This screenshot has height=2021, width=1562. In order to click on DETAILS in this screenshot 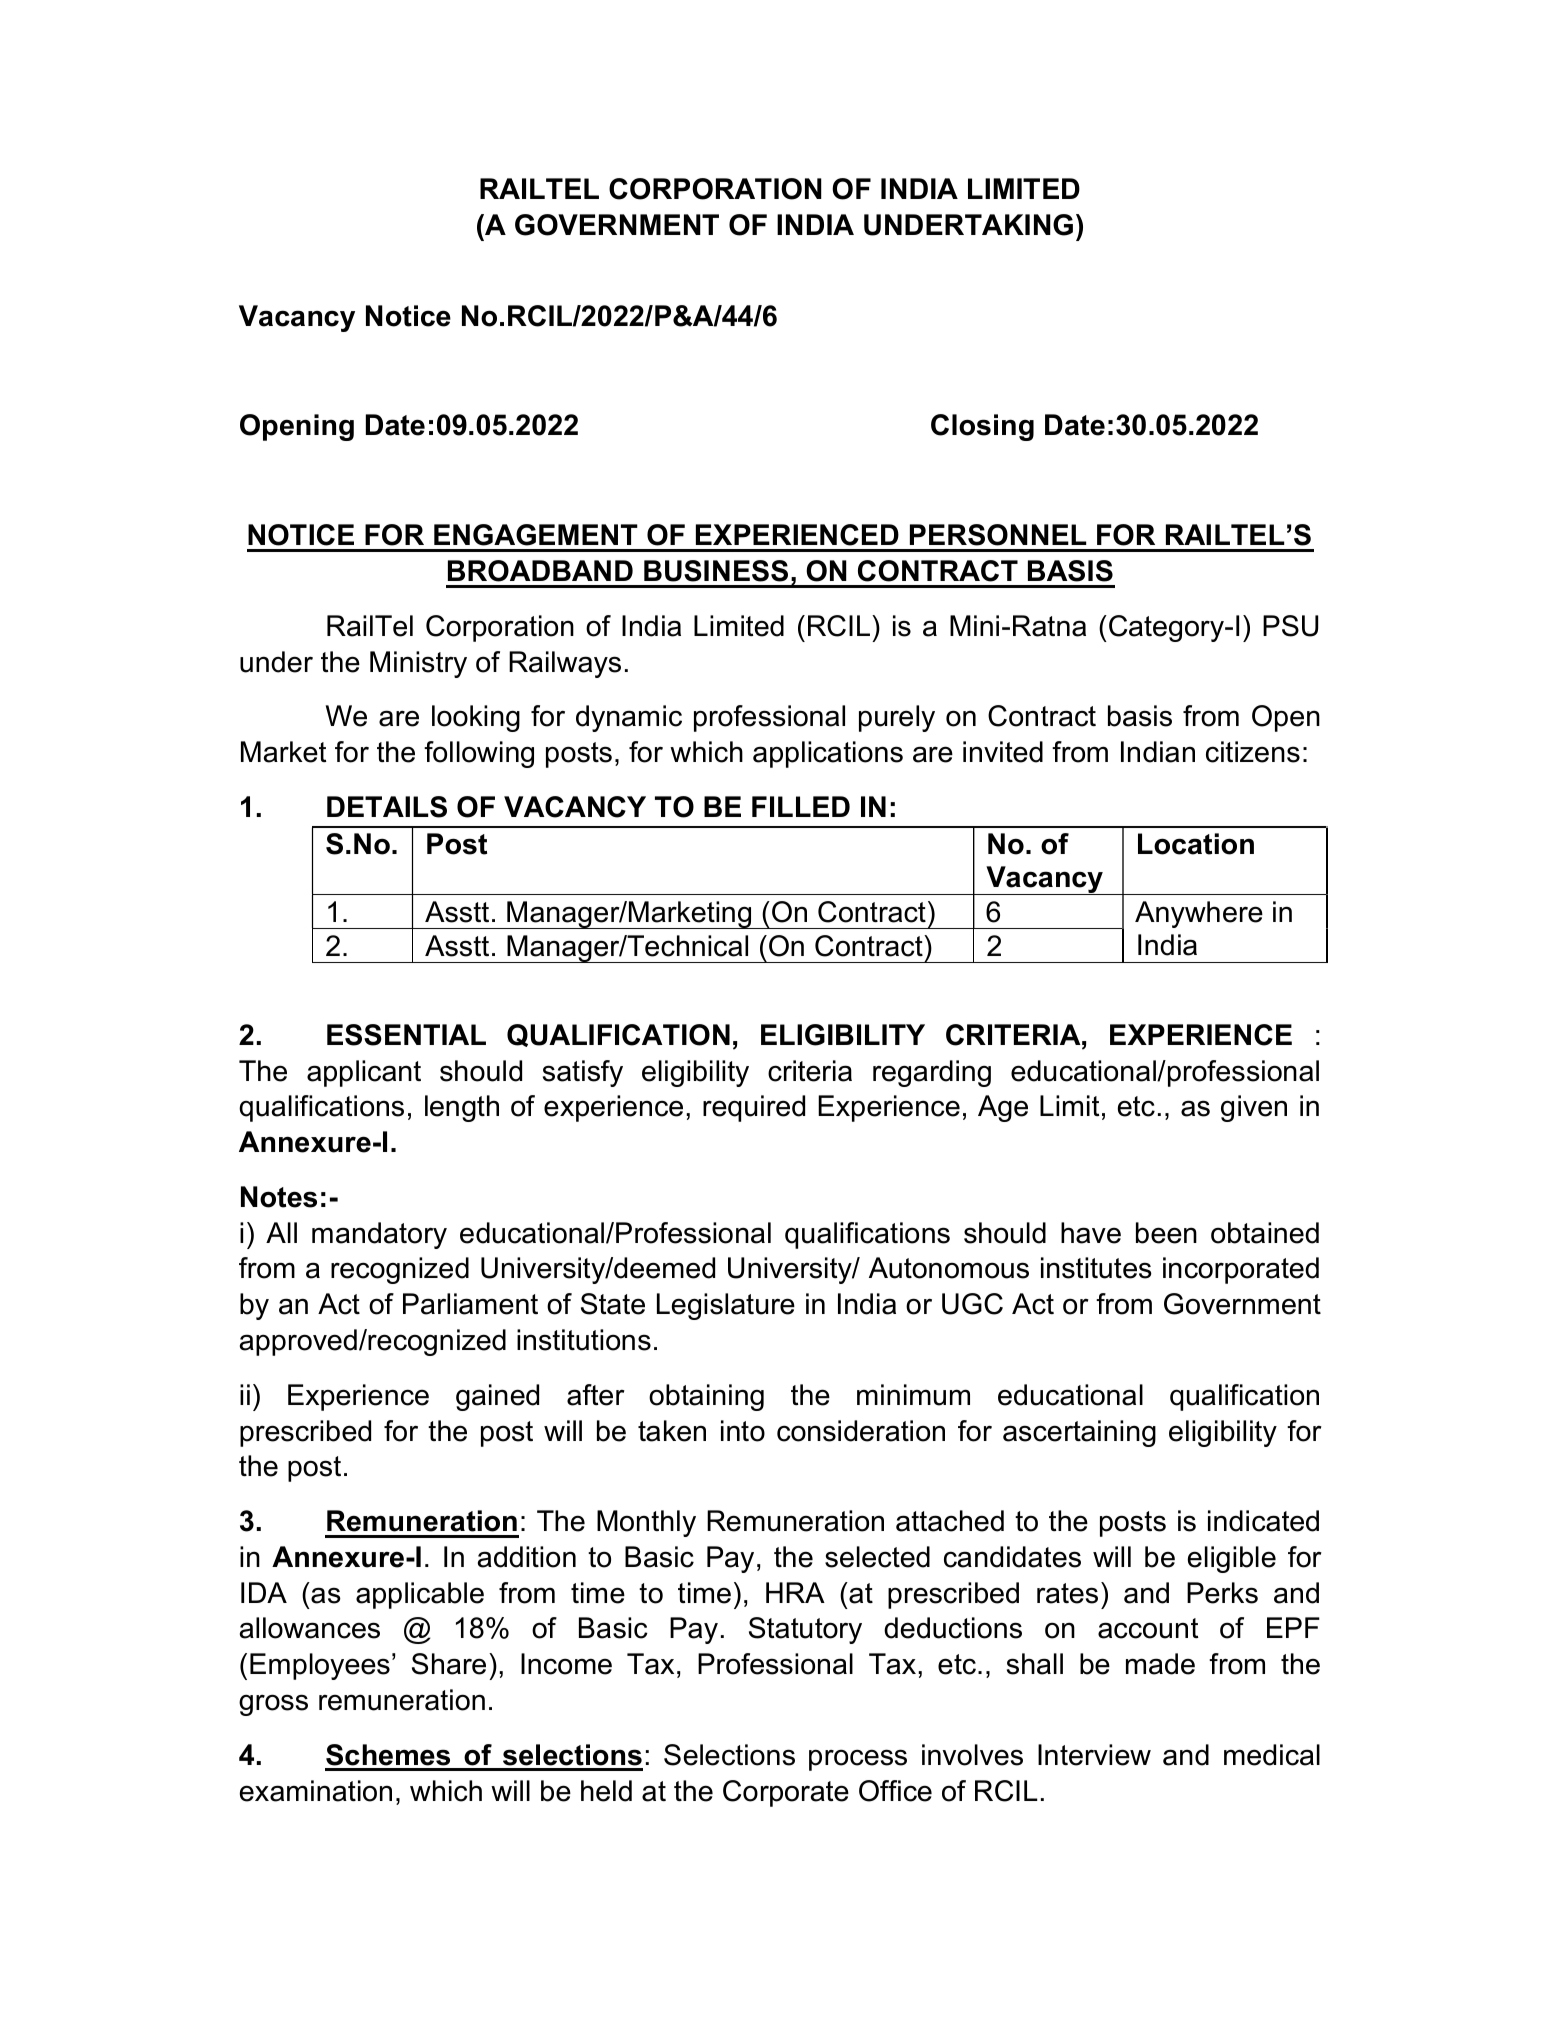, I will do `click(387, 807)`.
